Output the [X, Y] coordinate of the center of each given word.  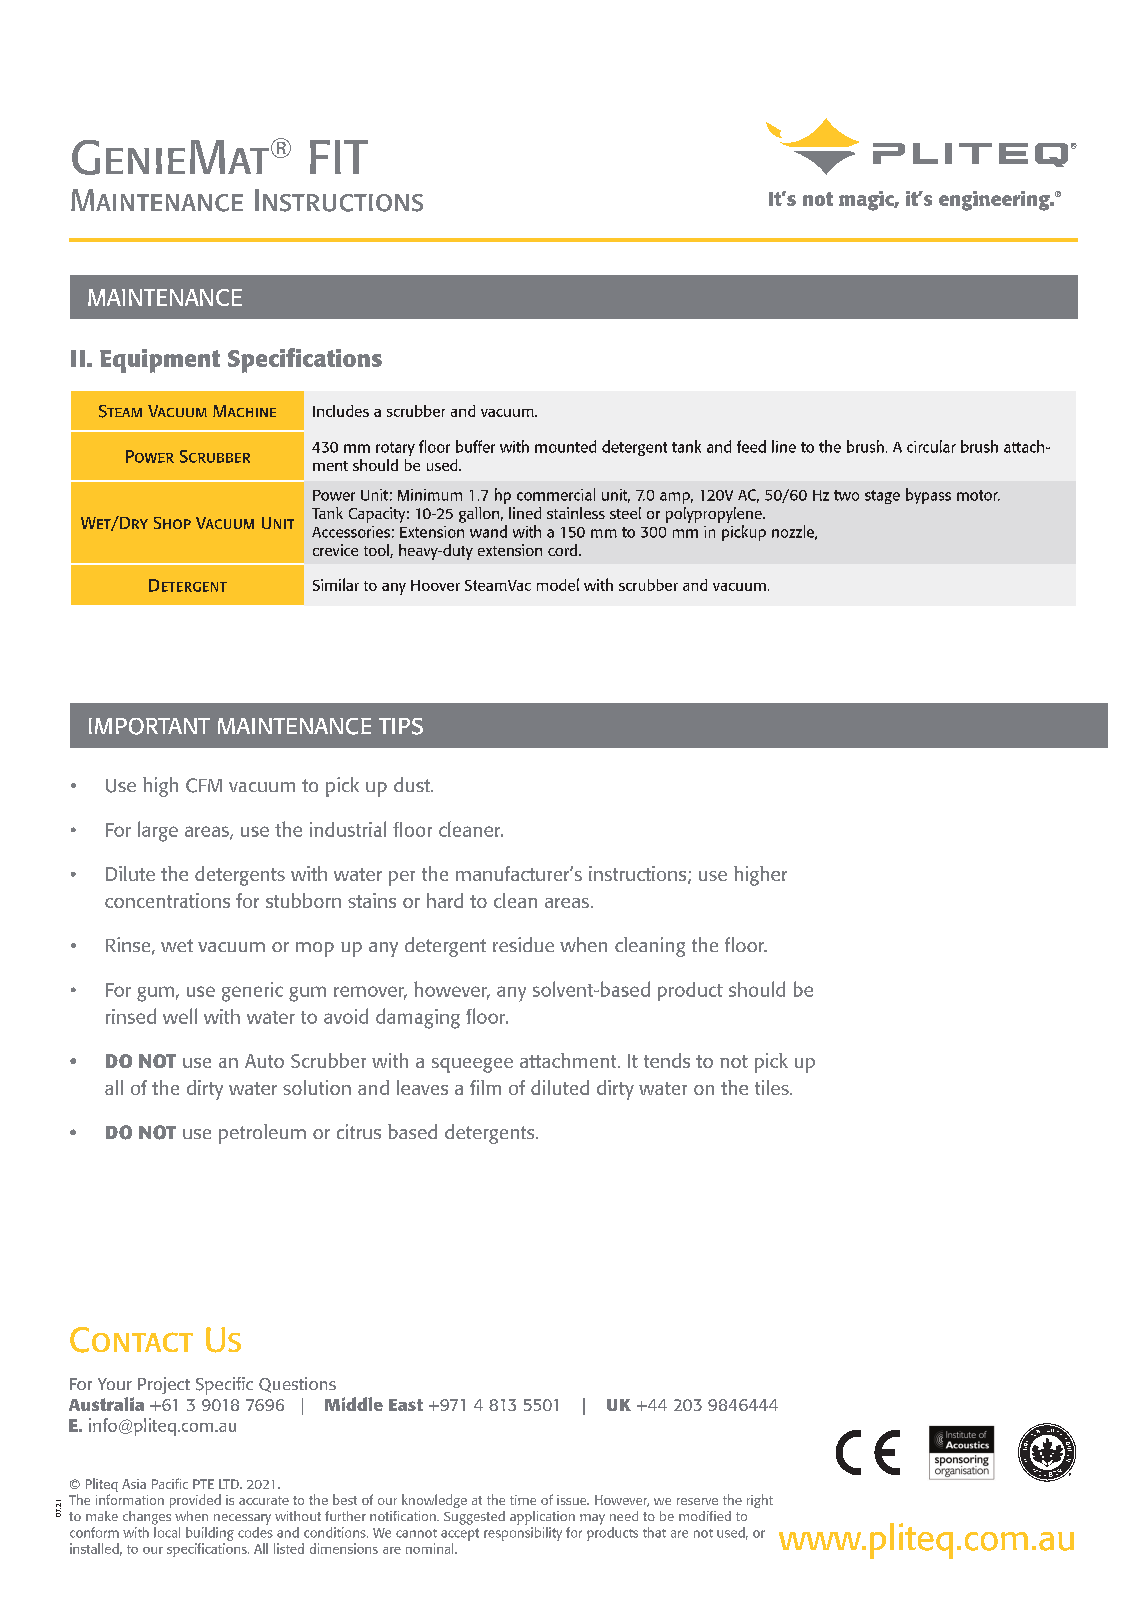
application [542, 1518]
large [158, 831]
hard [445, 900]
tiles [773, 1087]
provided [195, 1501]
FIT [339, 157]
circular [931, 446]
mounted [565, 446]
